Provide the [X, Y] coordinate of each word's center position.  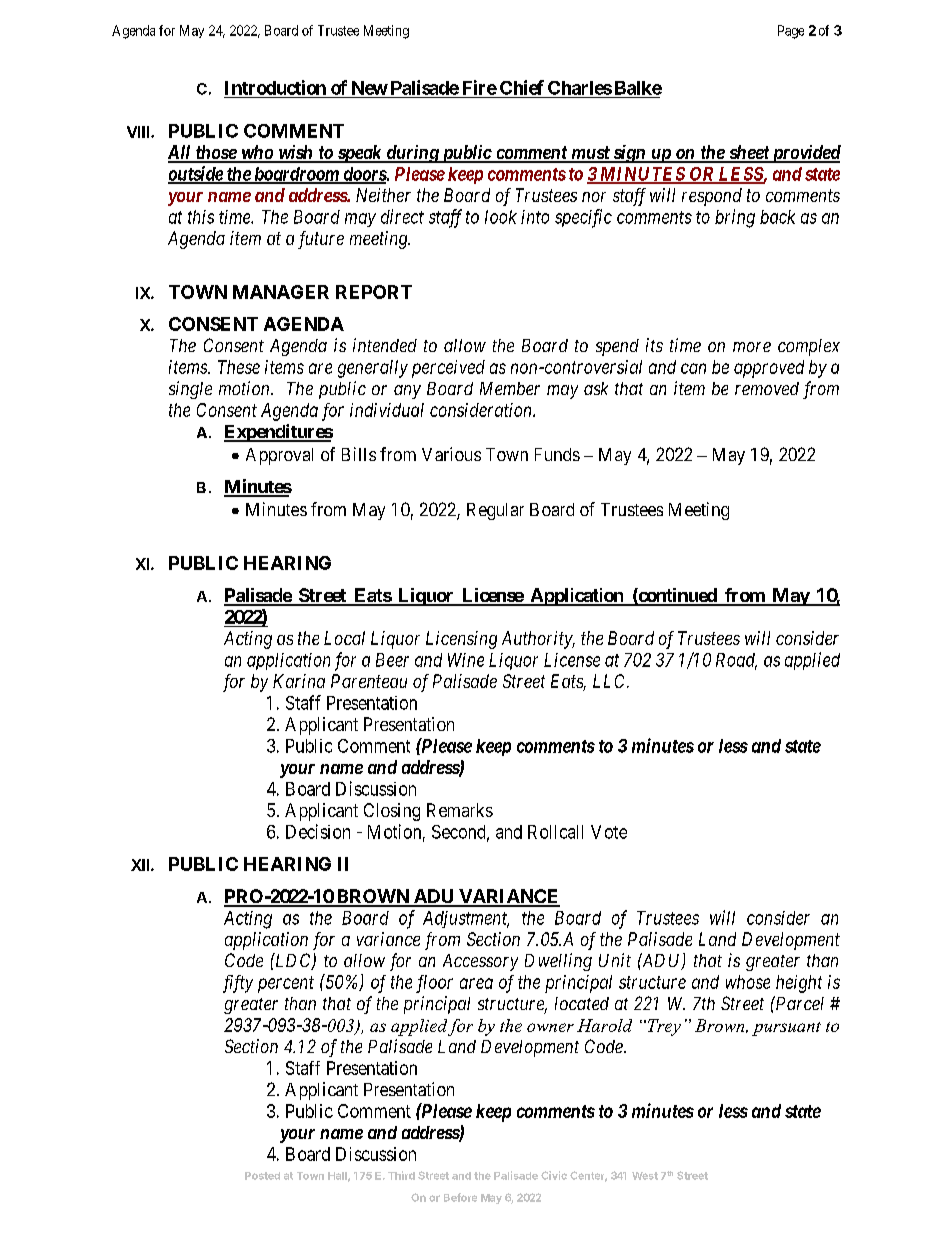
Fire [480, 87]
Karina [299, 681]
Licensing [461, 640]
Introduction [275, 87]
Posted [262, 1176]
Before [460, 1197]
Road [736, 661]
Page [791, 32]
